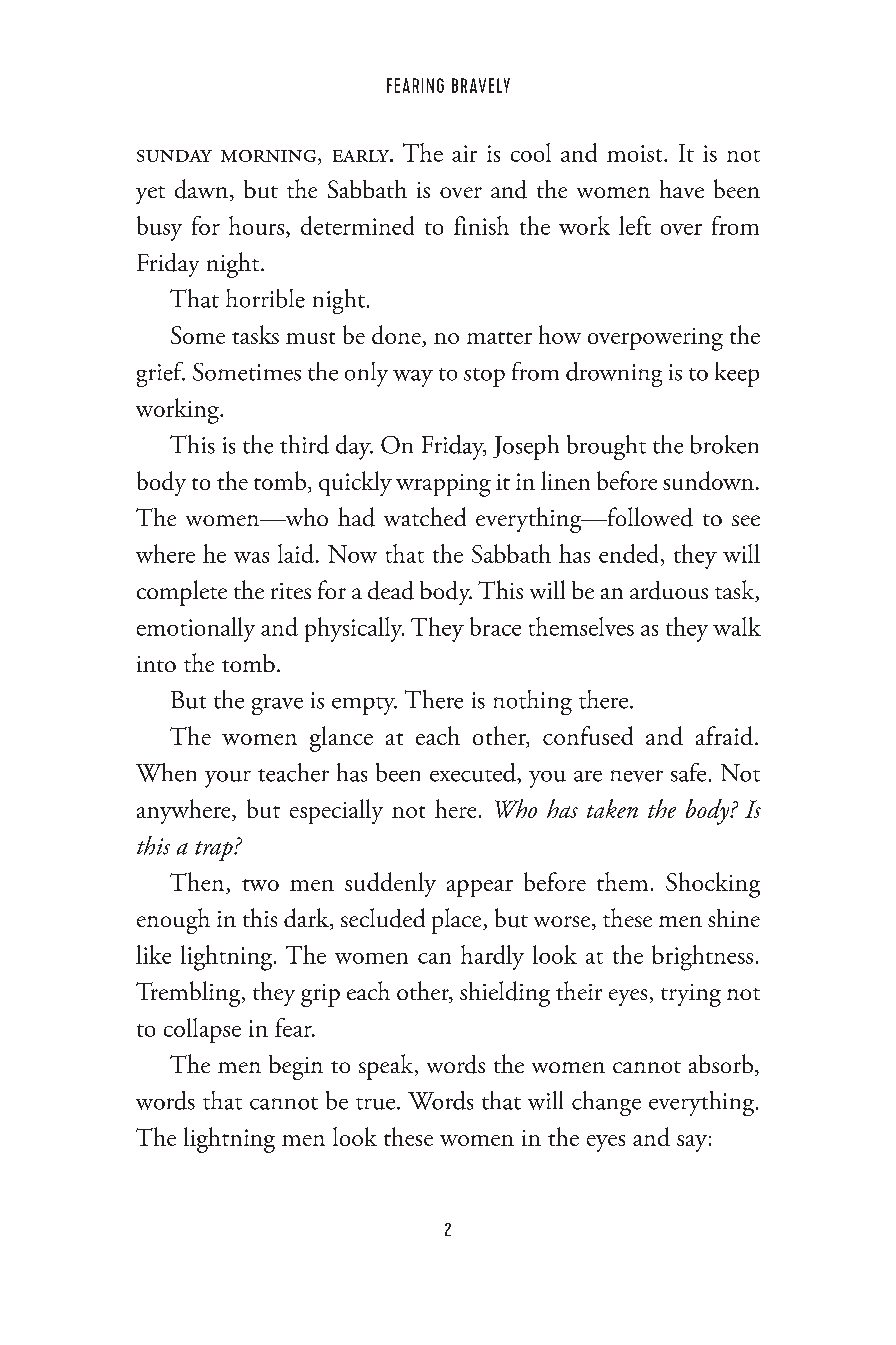 The image size is (896, 1345). What do you see at coordinates (174, 156) in the image?
I see `Sunday` at bounding box center [174, 156].
